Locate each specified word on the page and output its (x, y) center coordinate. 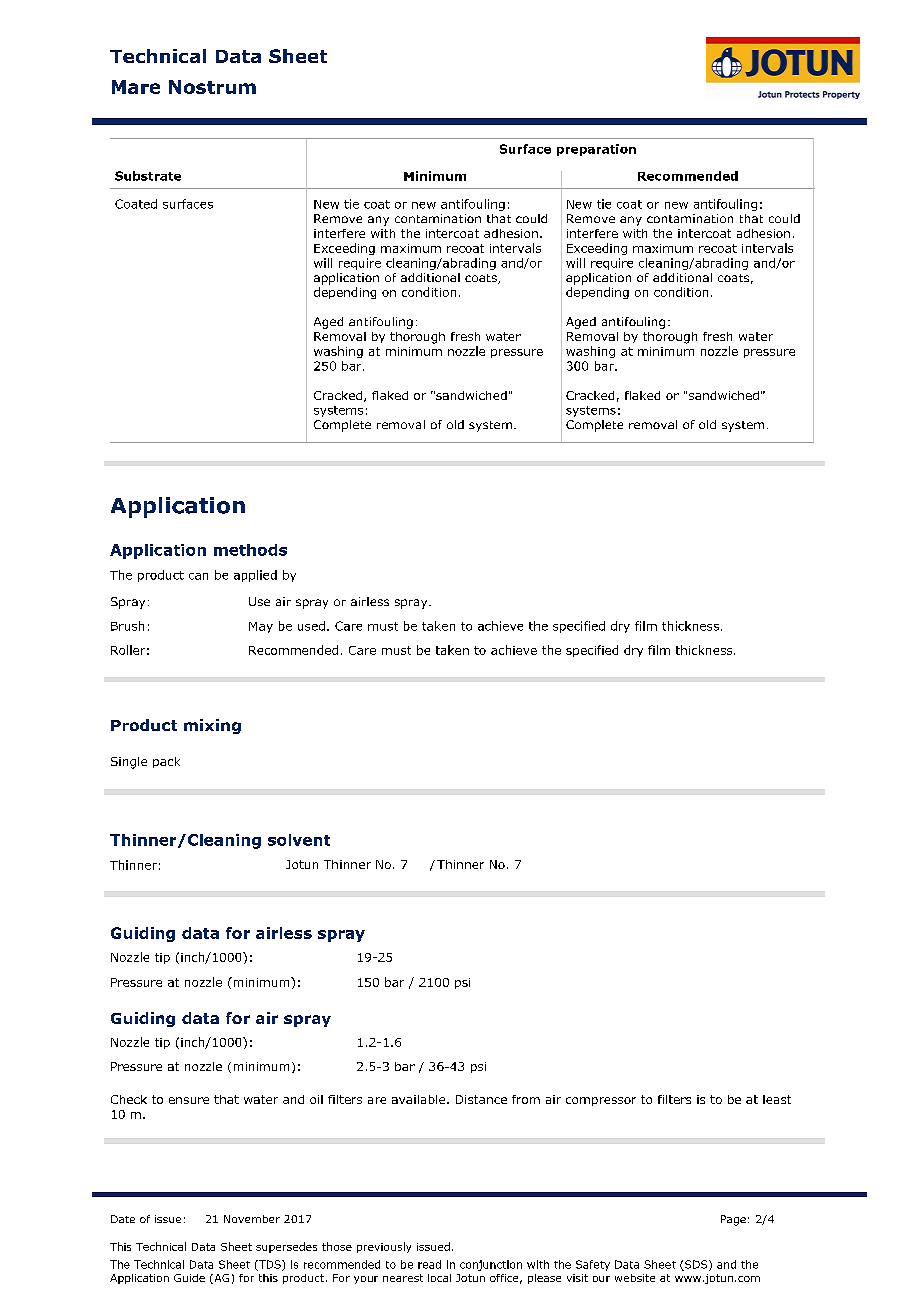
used (311, 626)
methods (250, 550)
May (261, 627)
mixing (212, 726)
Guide (189, 1278)
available (420, 1099)
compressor (601, 1101)
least (777, 1099)
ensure (189, 1100)
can (198, 576)
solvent (299, 840)
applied (255, 576)
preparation (596, 150)
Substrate (148, 176)
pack (166, 762)
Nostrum (212, 87)
